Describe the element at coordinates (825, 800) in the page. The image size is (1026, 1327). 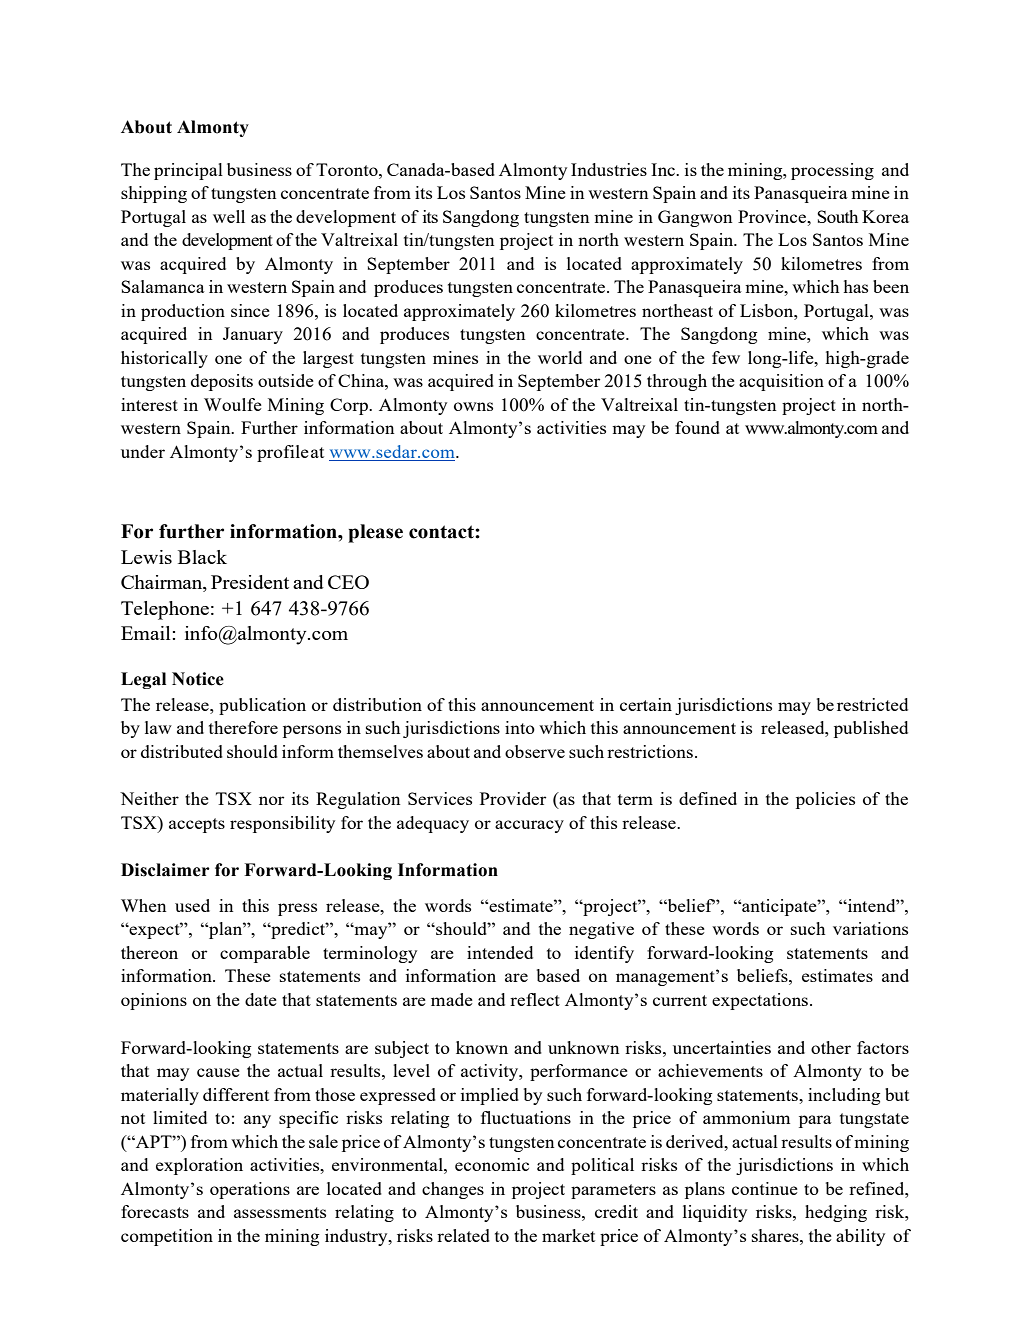
I see `policies` at that location.
